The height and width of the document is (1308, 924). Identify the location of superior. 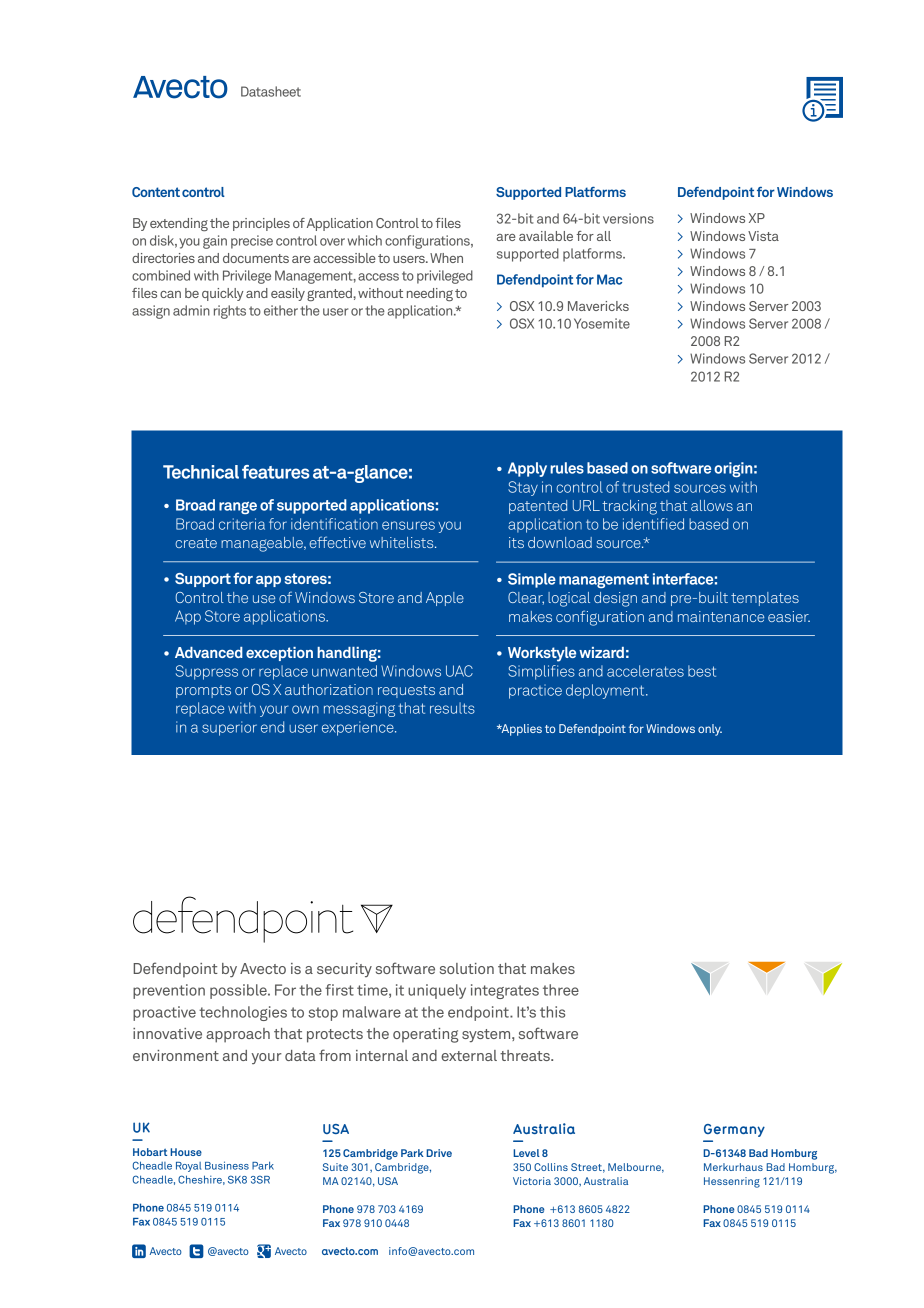
(229, 728).
